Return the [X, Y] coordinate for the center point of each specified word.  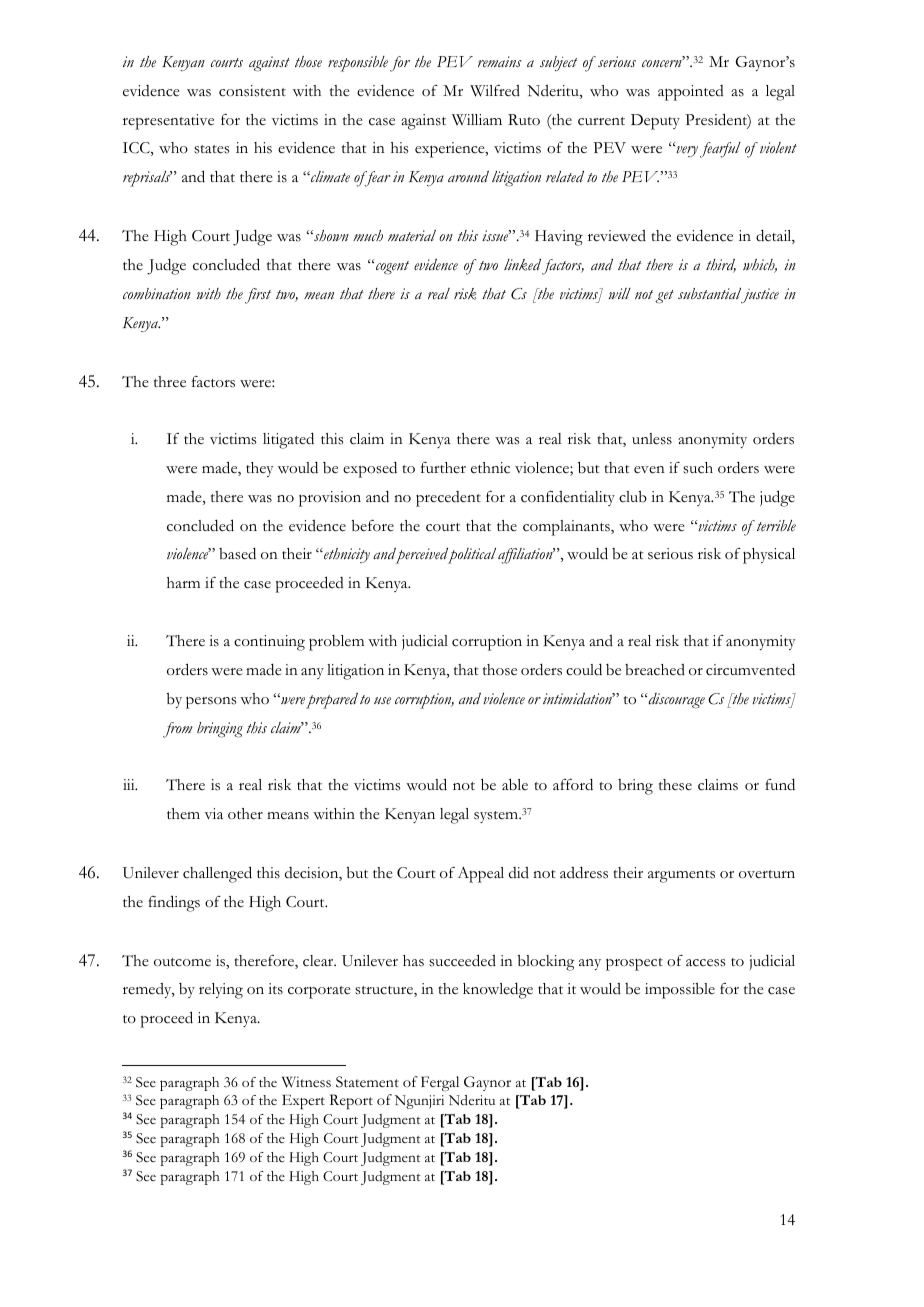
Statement [367, 1082]
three [170, 382]
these [675, 785]
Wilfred [495, 91]
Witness [306, 1082]
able [515, 784]
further [443, 467]
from [178, 730]
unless [652, 439]
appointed [691, 93]
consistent [252, 91]
